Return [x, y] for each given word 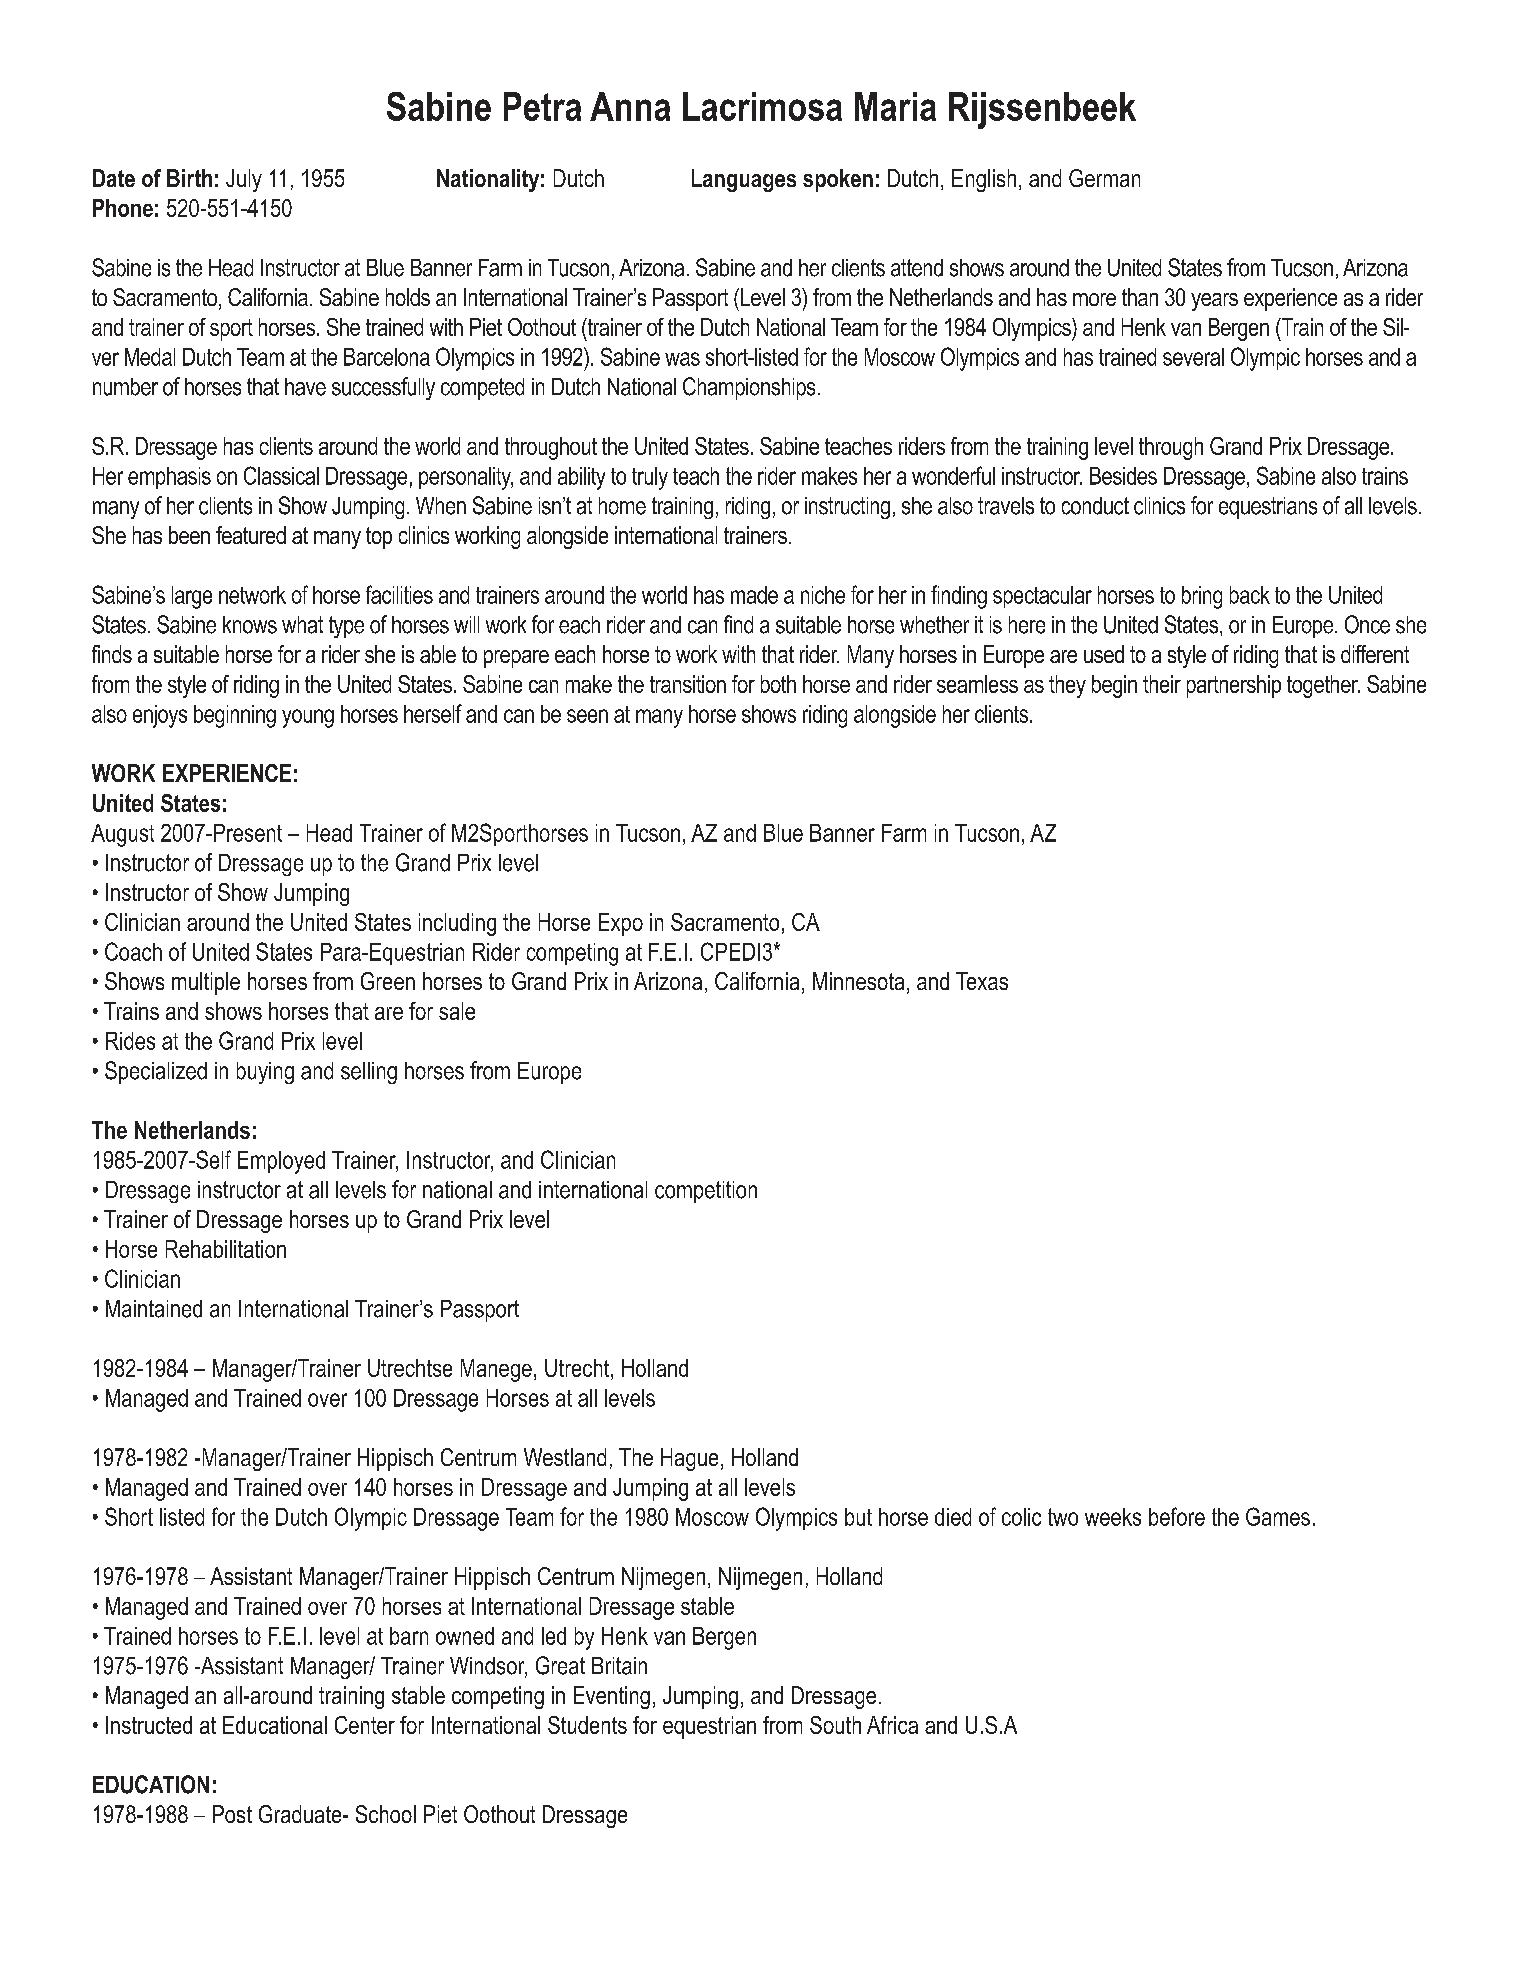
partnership [1234, 686]
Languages [744, 180]
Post [232, 1814]
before [1177, 1516]
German [1104, 178]
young [308, 718]
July [244, 180]
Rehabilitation [226, 1249]
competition [706, 1192]
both [778, 684]
